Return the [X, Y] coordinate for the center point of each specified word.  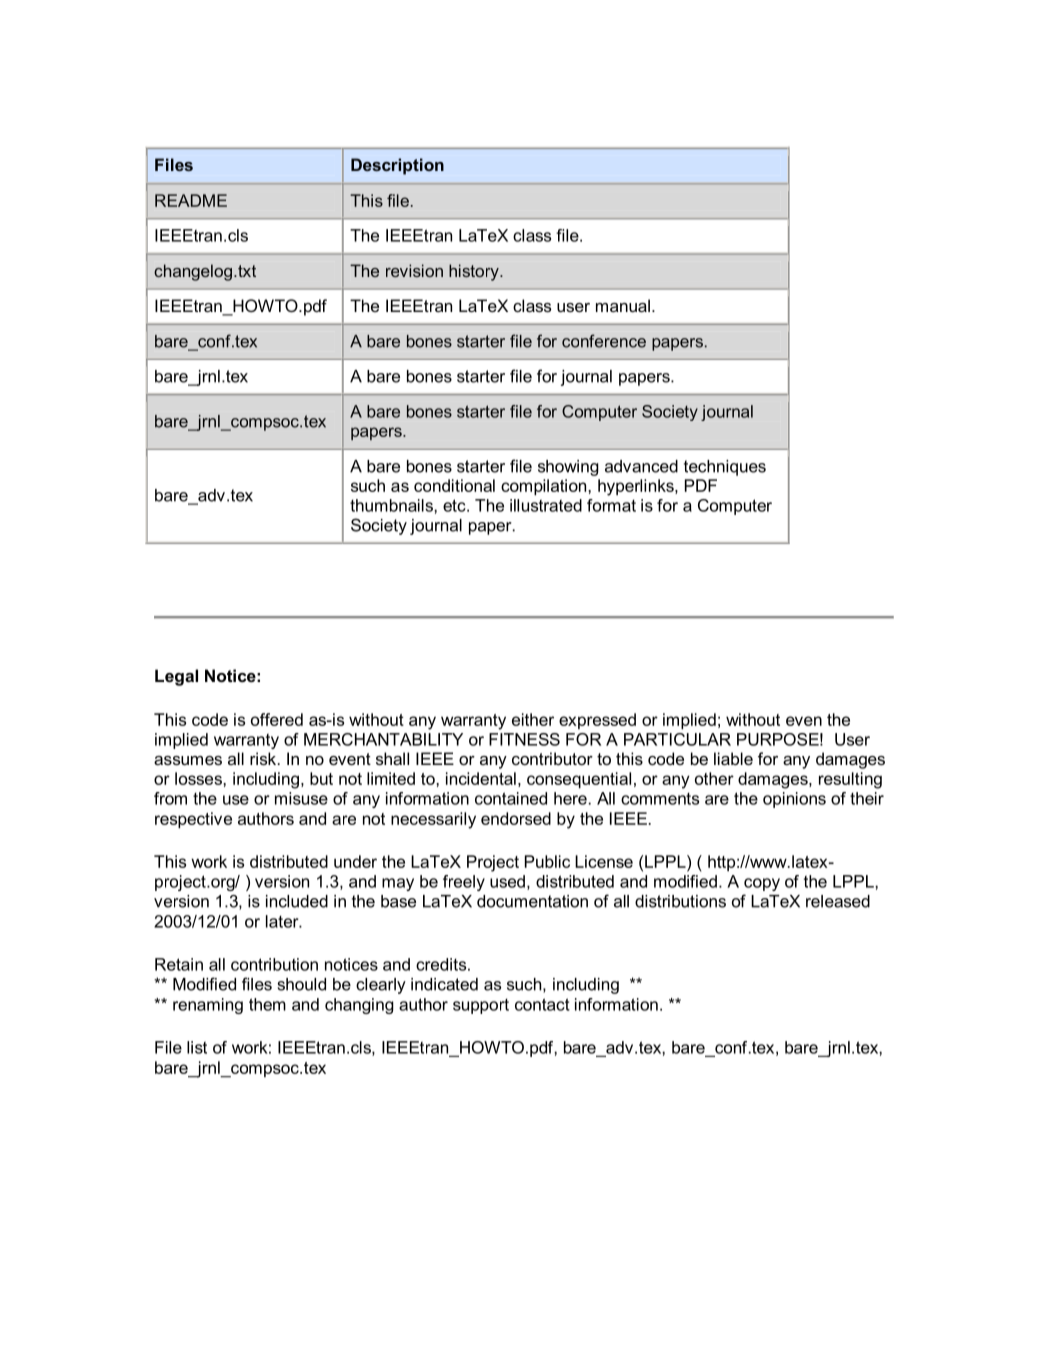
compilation [545, 487]
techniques [725, 468]
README [191, 200]
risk [264, 758]
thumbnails [392, 505]
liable [733, 758]
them [267, 1004]
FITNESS [524, 739]
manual [623, 305]
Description [397, 166]
